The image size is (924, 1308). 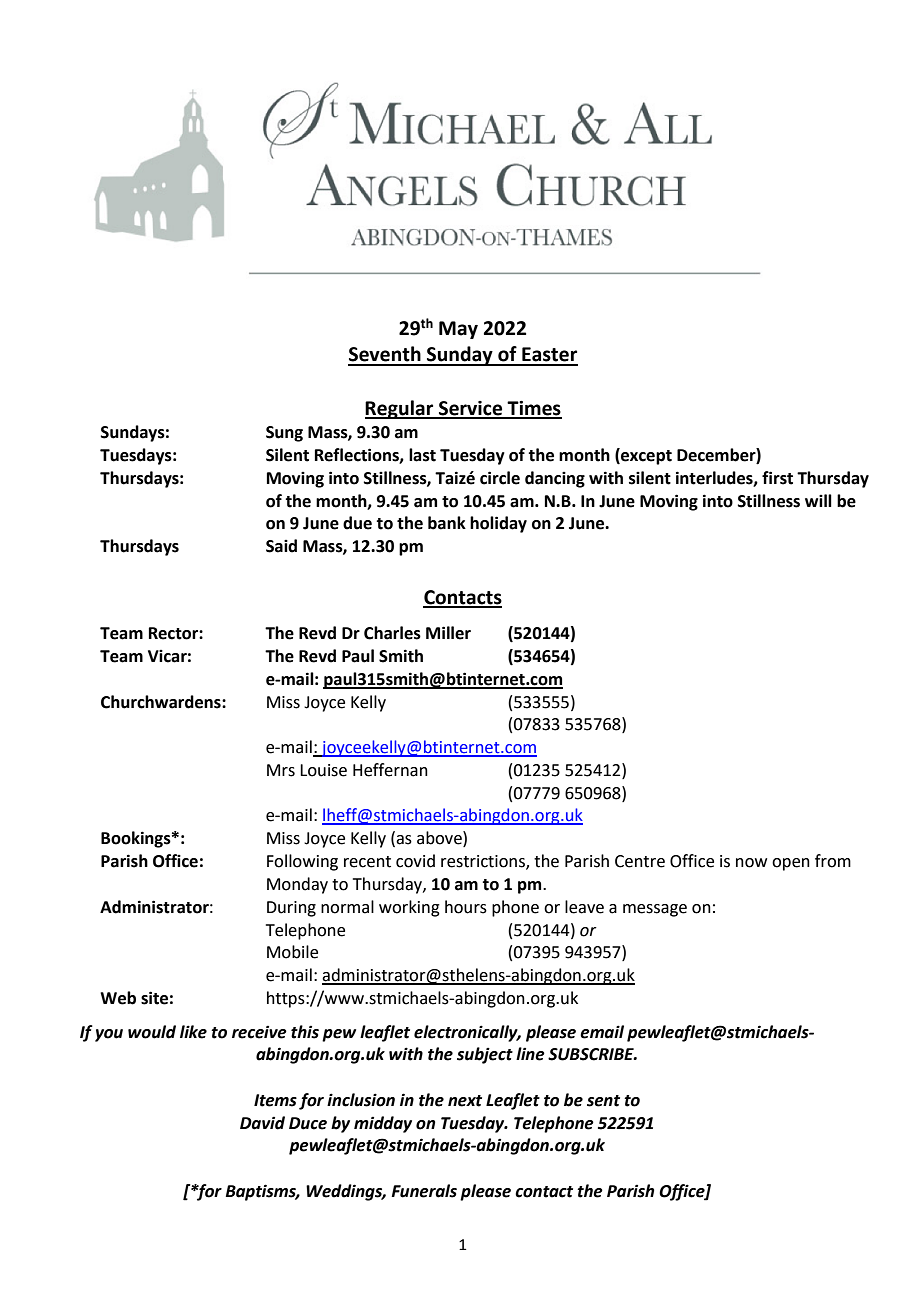 I want to click on hours, so click(x=466, y=907).
